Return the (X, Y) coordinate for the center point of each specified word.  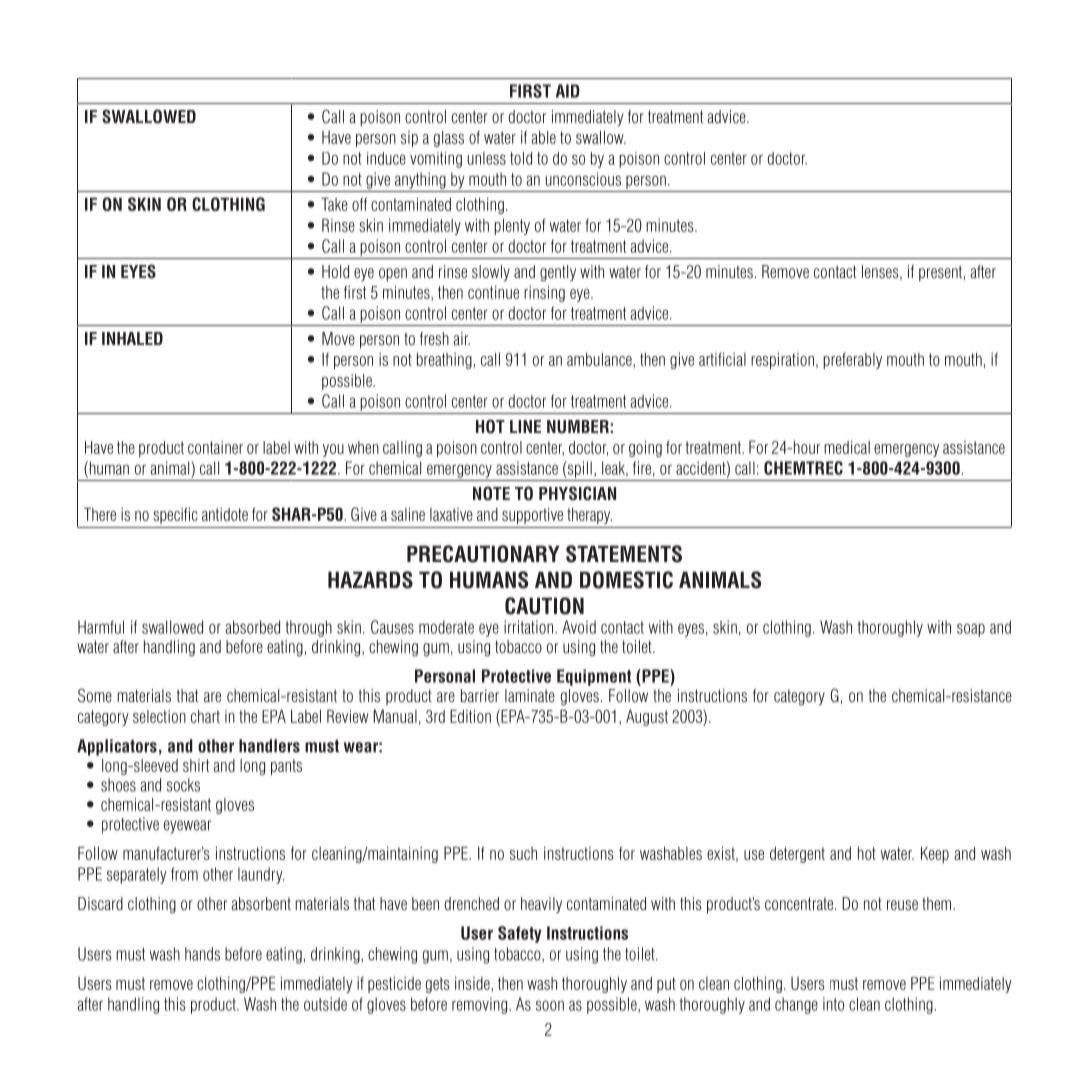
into (833, 1004)
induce (386, 158)
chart (205, 716)
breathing (444, 361)
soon (550, 1005)
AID (568, 91)
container (215, 447)
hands (202, 954)
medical (847, 447)
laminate (530, 695)
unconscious (583, 179)
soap (971, 630)
